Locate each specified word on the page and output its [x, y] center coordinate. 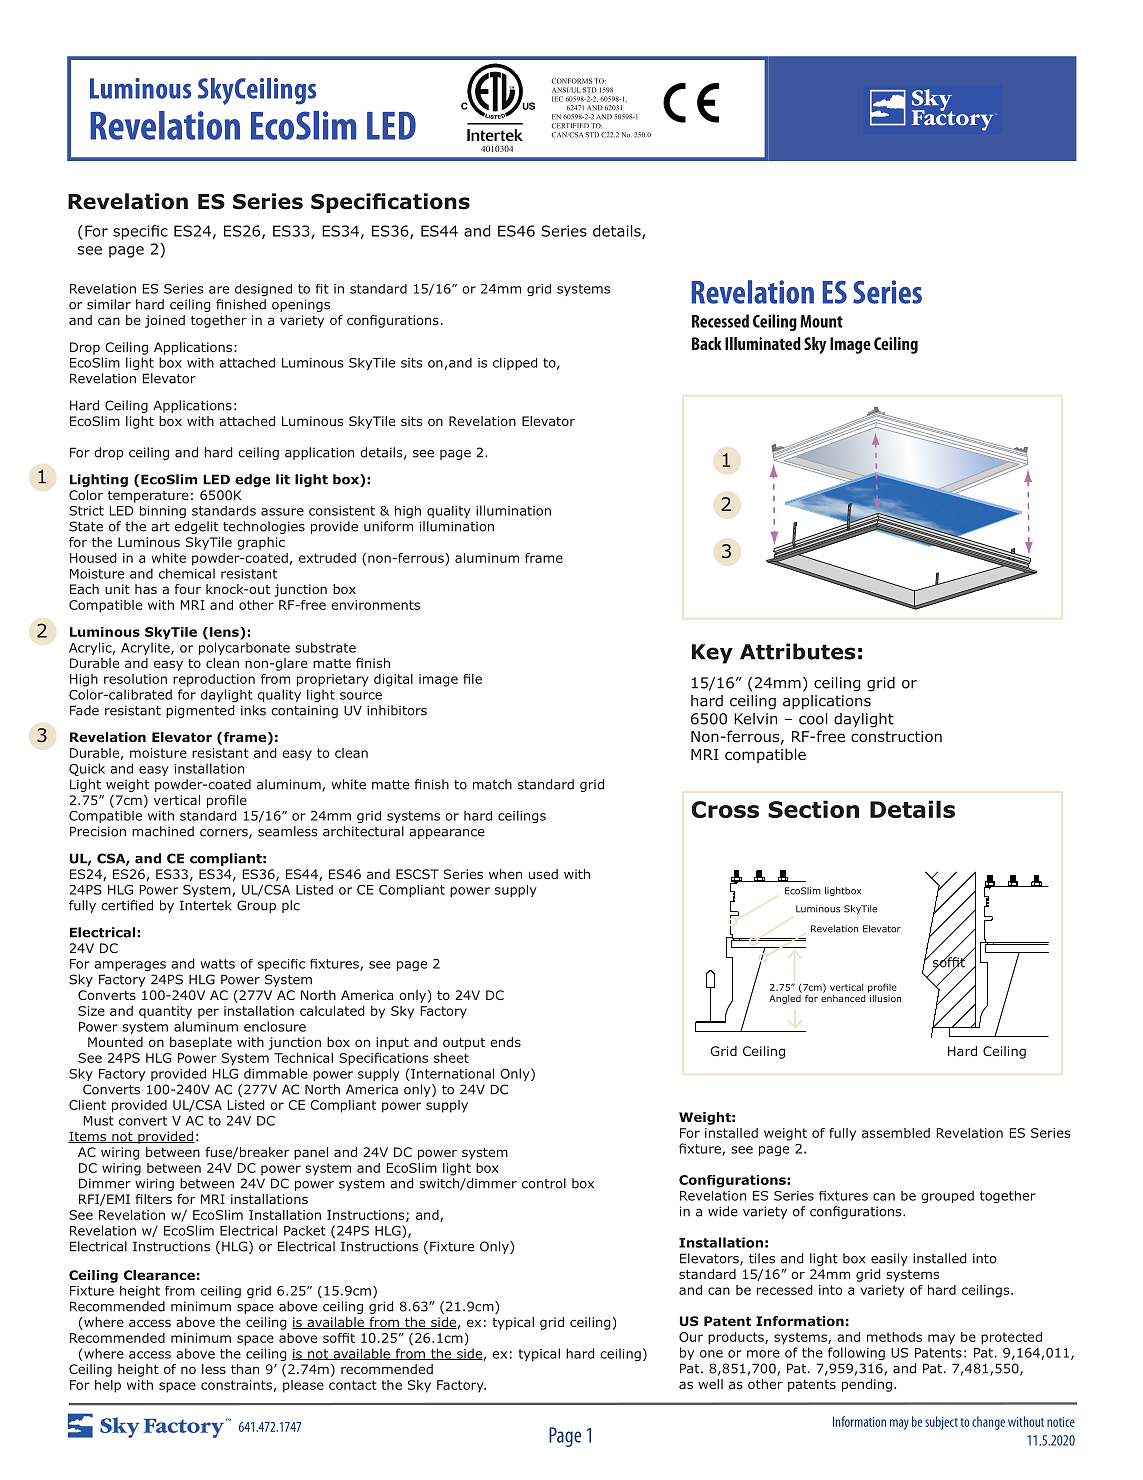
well [710, 1384]
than [245, 1369]
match [492, 784]
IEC [557, 99]
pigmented [200, 711]
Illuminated [763, 343]
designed [263, 290]
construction [896, 736]
